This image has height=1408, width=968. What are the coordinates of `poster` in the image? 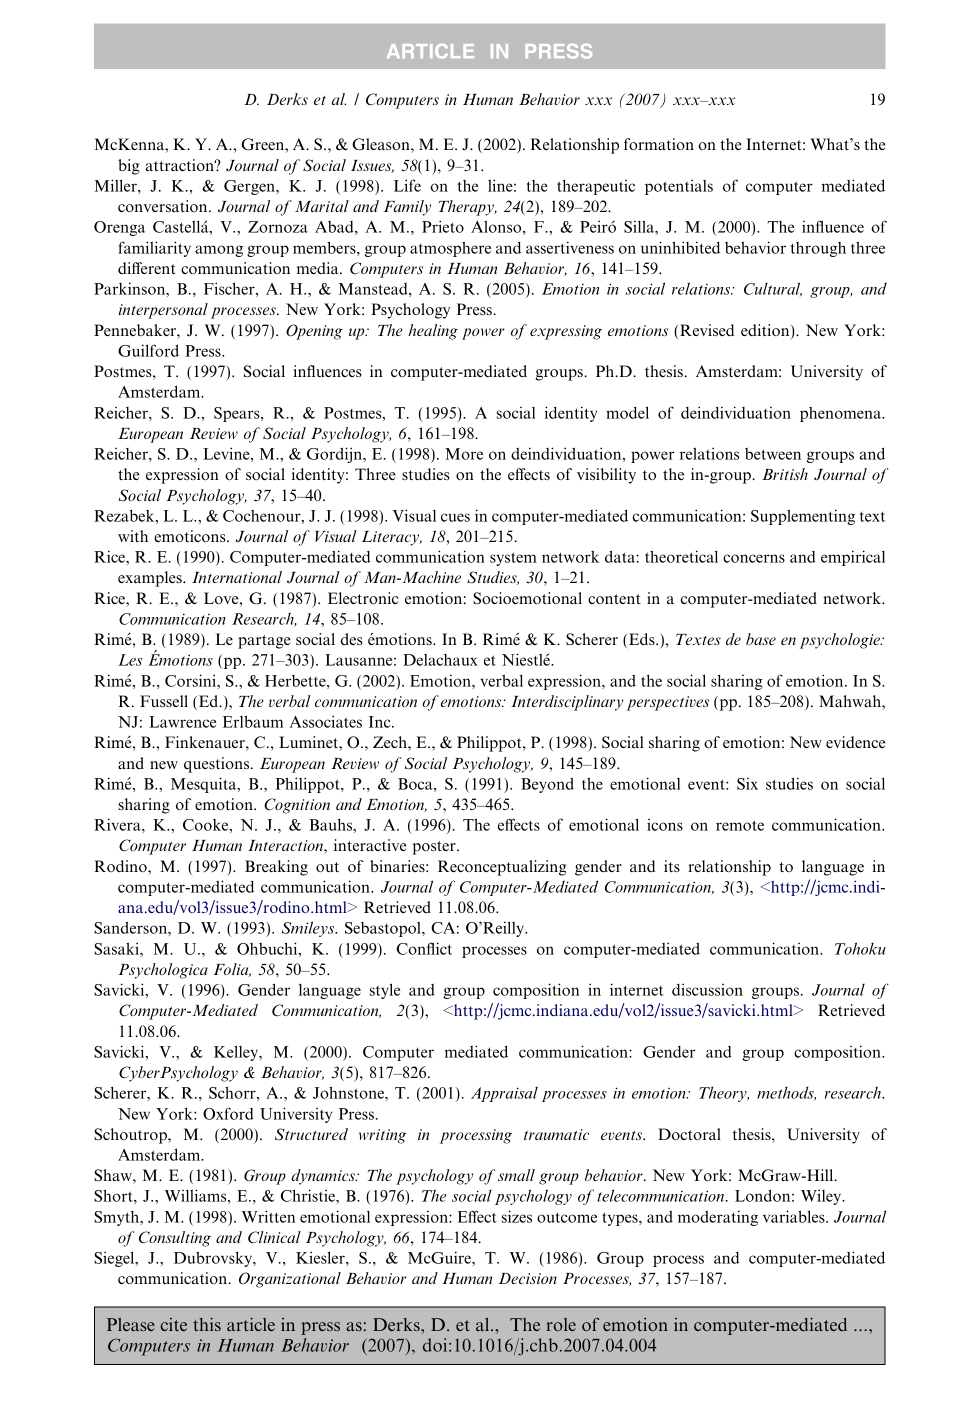 It's located at (435, 848).
